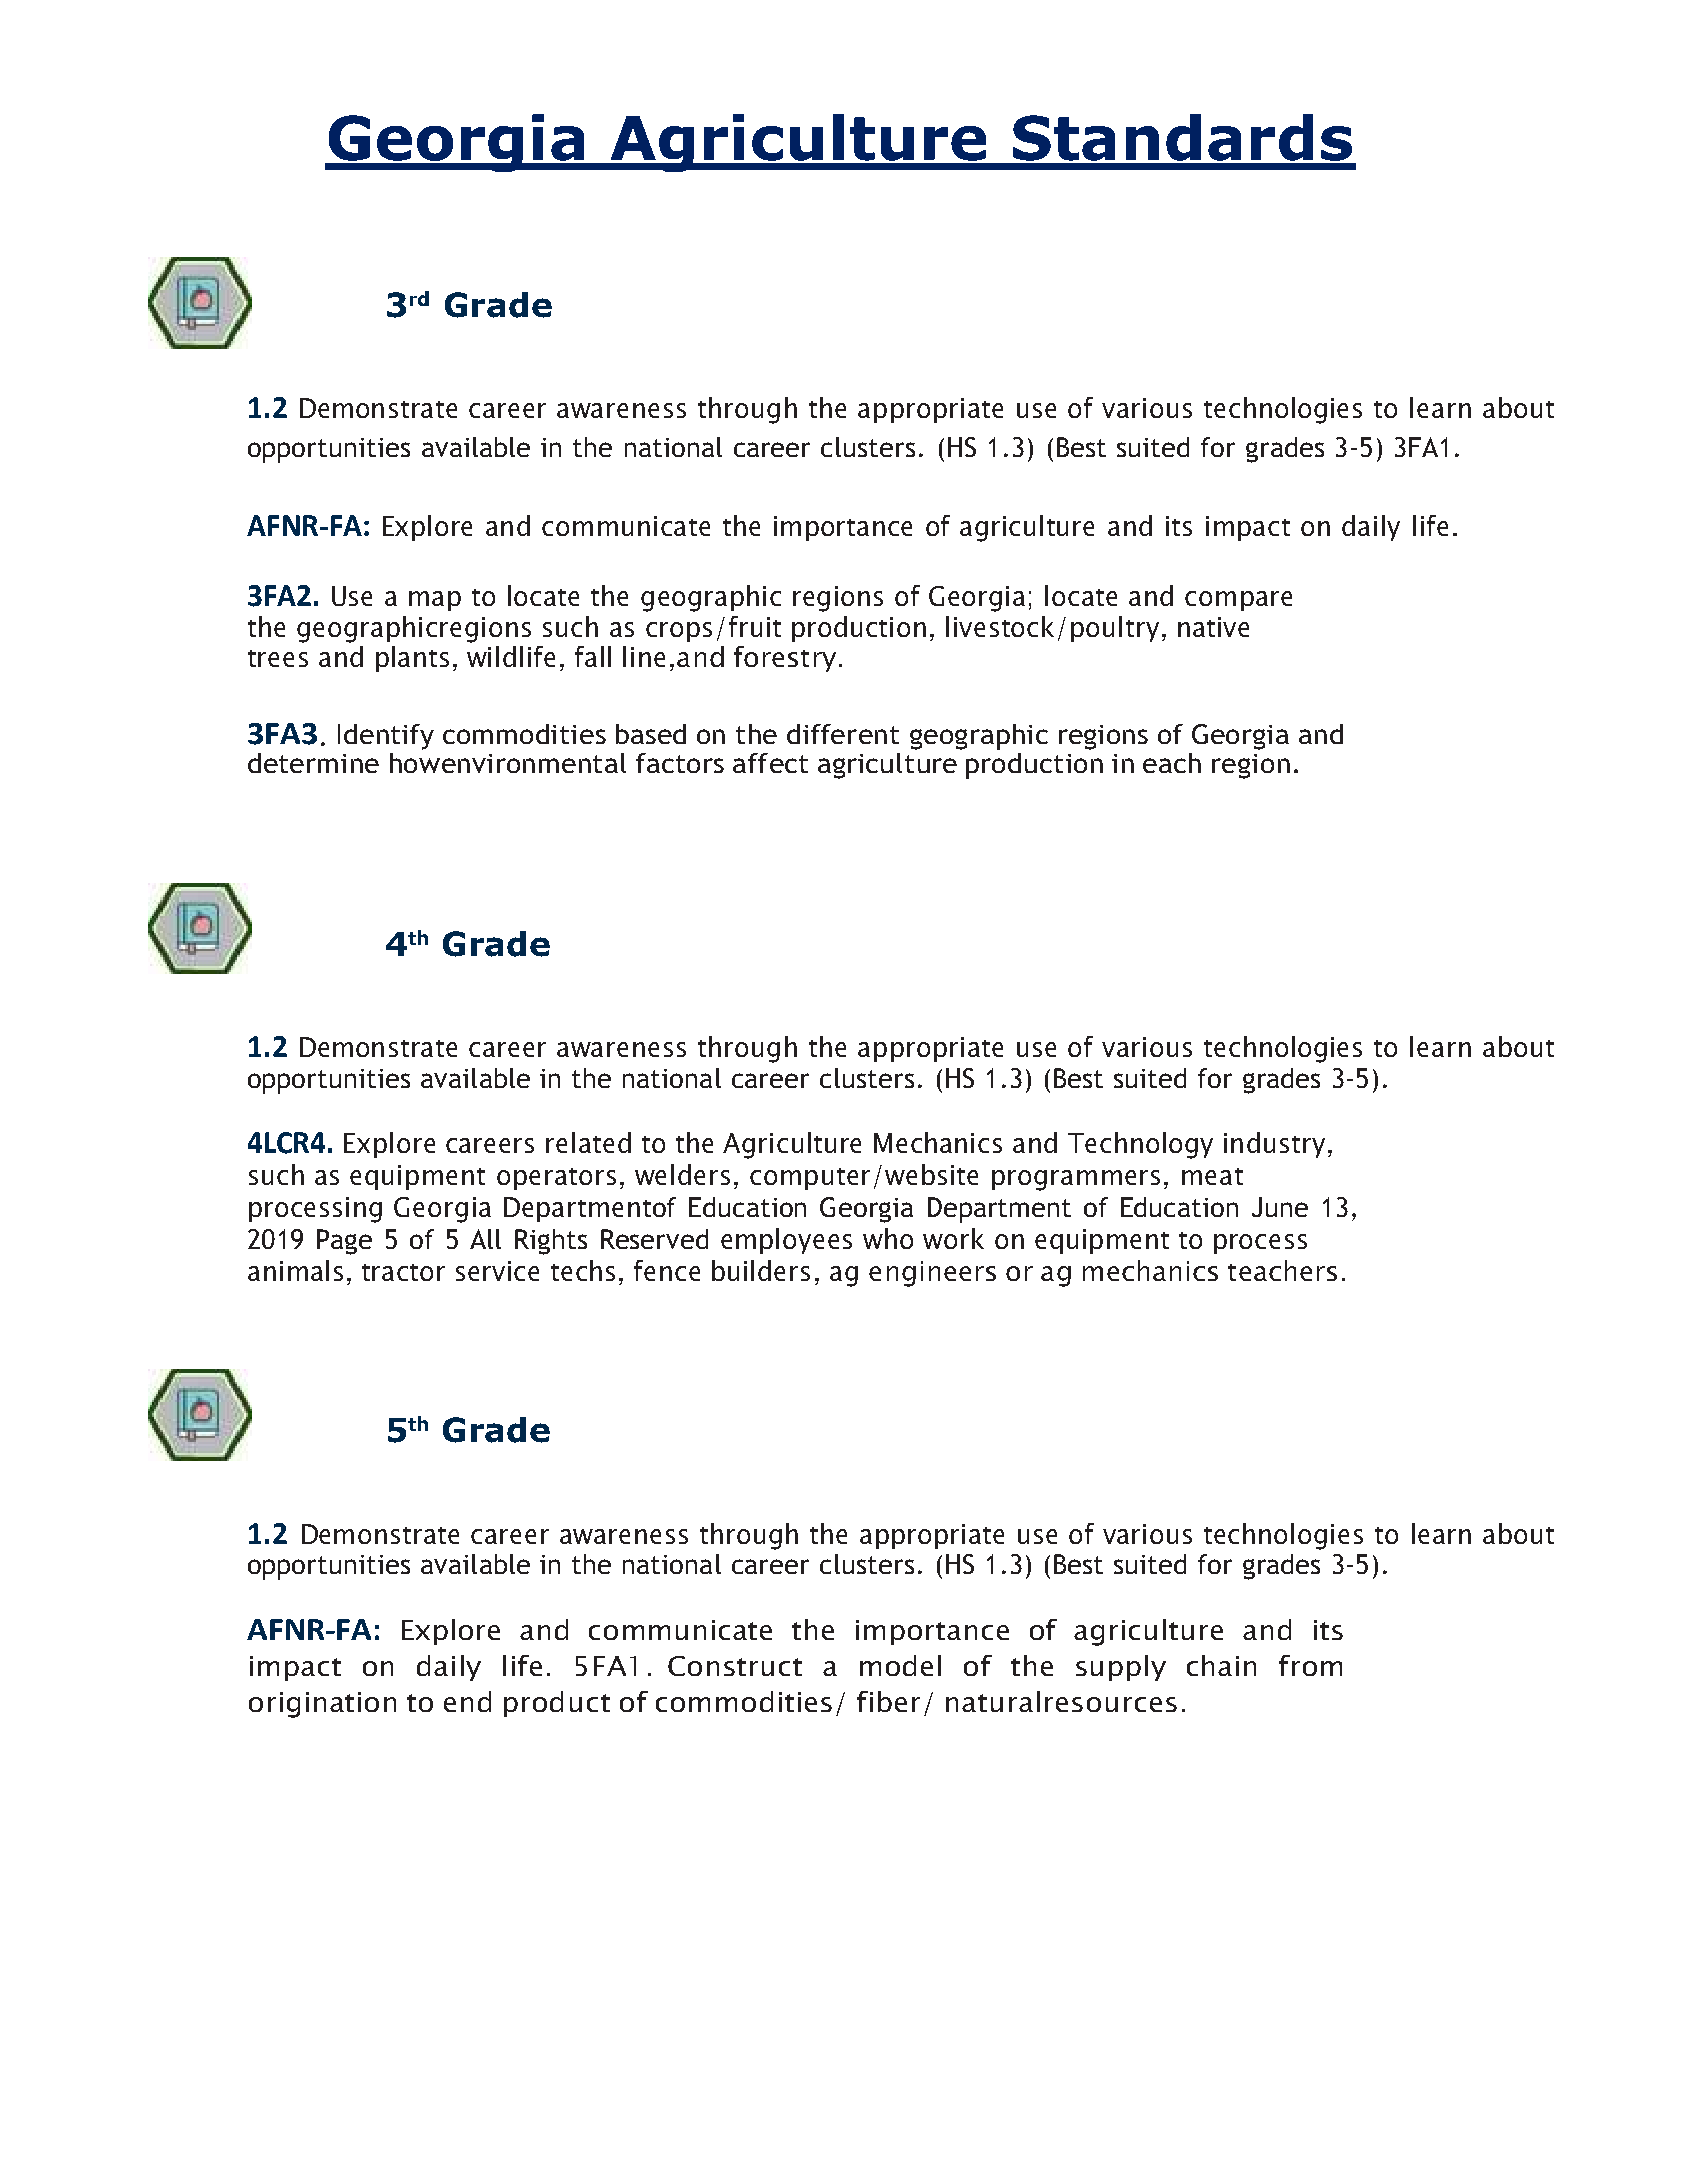  Describe the element at coordinates (761, 1270) in the screenshot. I see `builders` at that location.
